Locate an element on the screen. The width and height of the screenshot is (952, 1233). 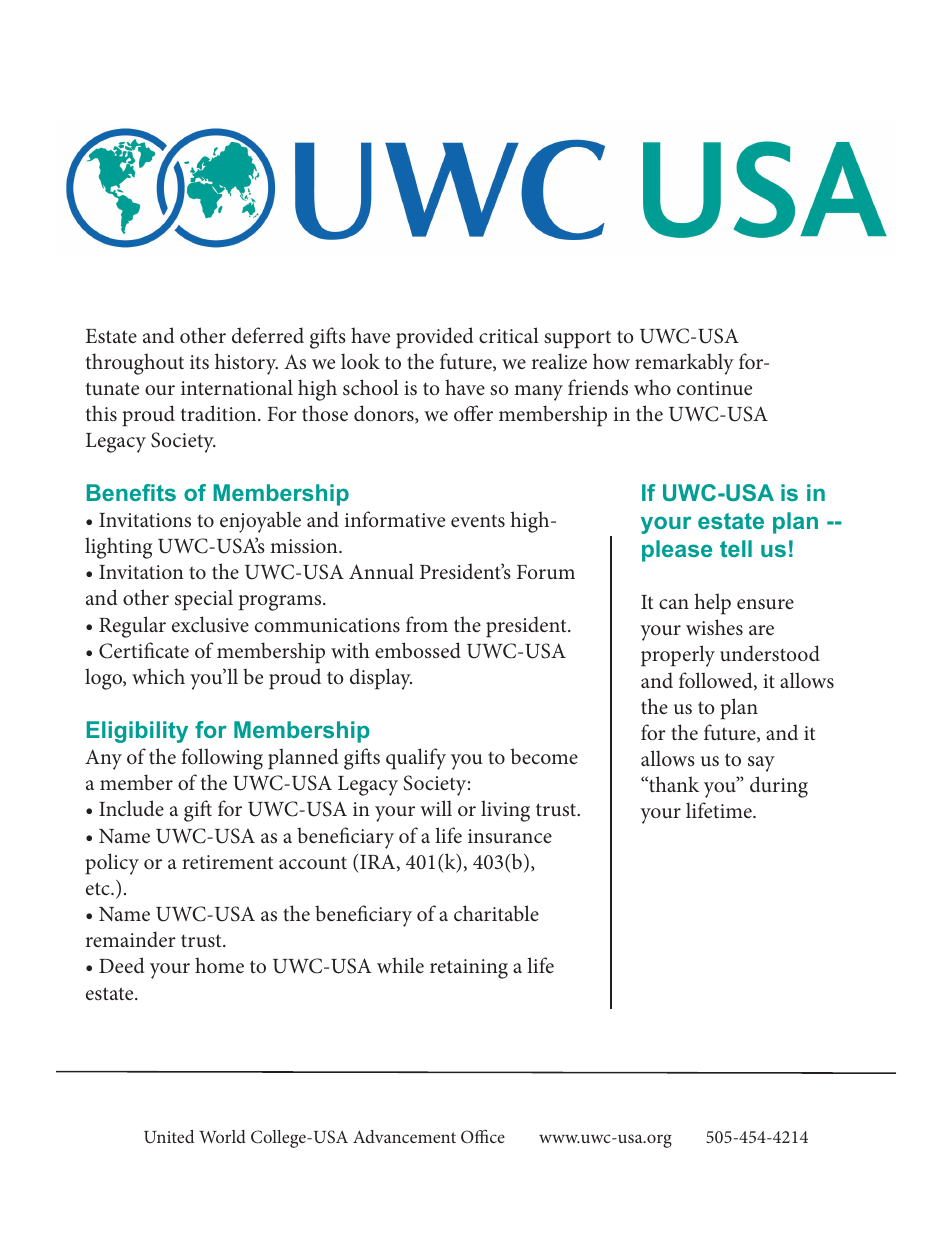
say is located at coordinates (761, 764).
